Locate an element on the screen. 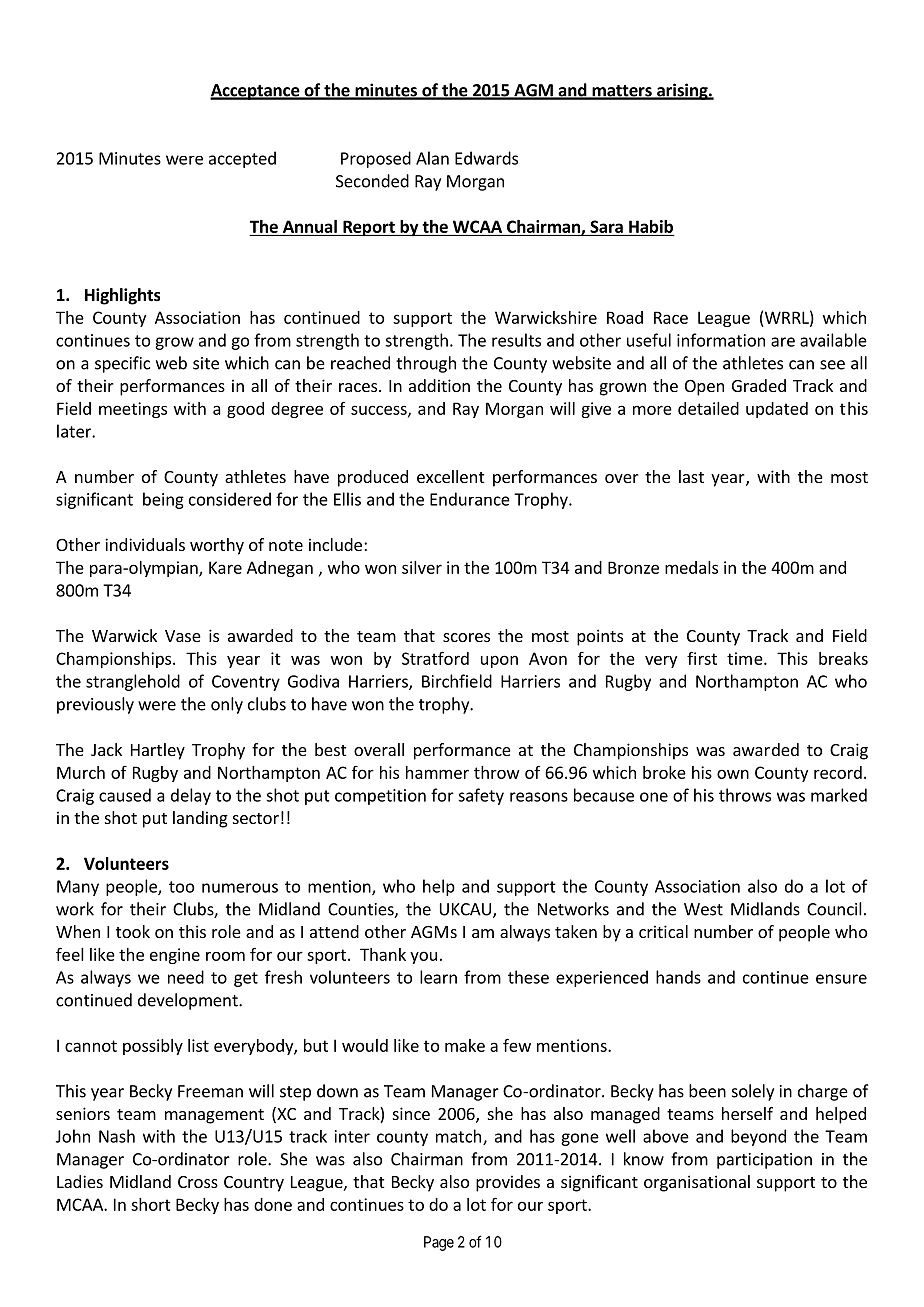 This screenshot has height=1307, width=924. accepted is located at coordinates (242, 159).
